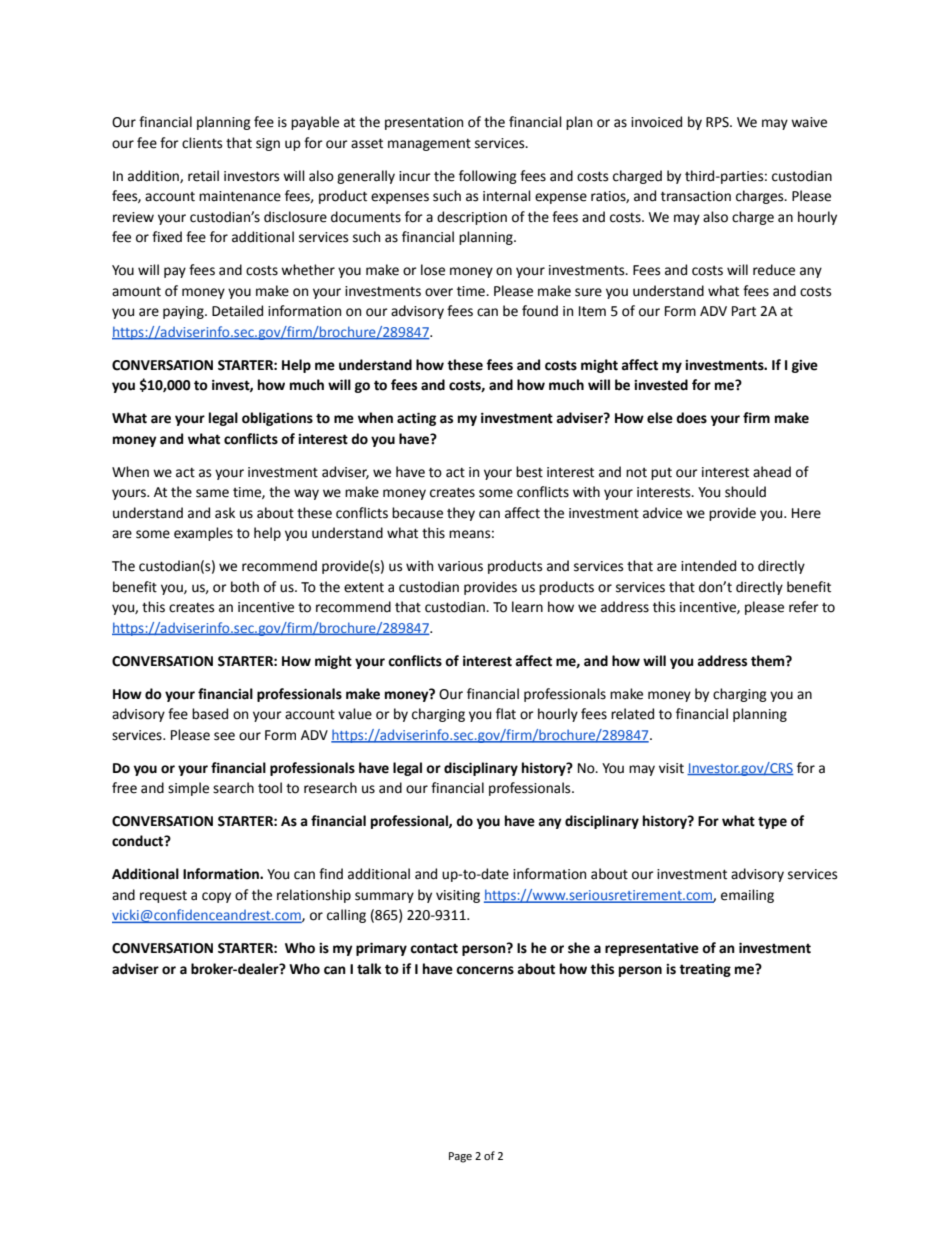 Image resolution: width=952 pixels, height=1233 pixels. Describe the element at coordinates (718, 122) in the screenshot. I see `RPS` at that location.
